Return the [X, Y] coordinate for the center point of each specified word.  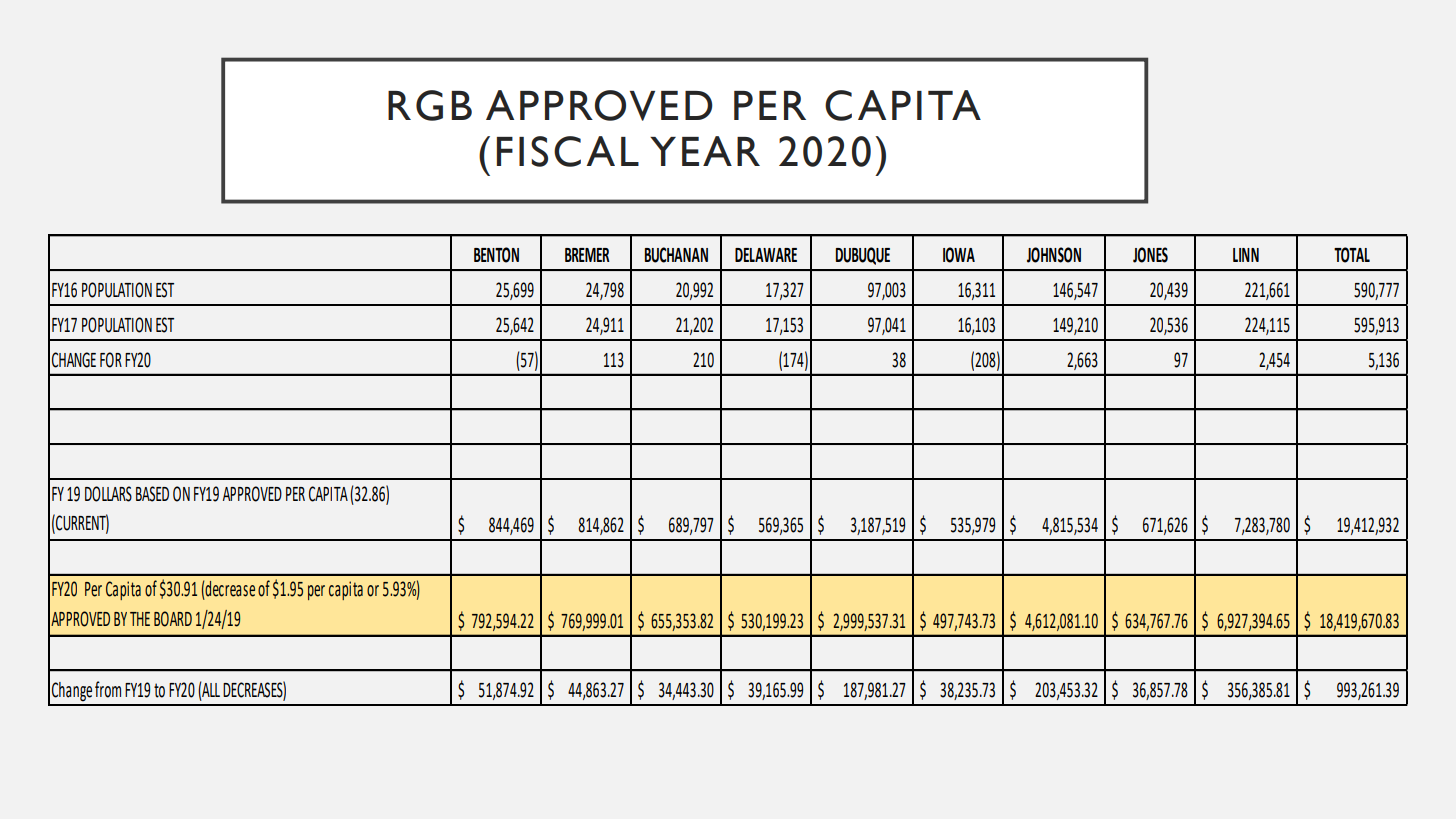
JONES [1150, 255]
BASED [152, 494]
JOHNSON [1054, 255]
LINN [1246, 255]
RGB [430, 105]
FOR [111, 360]
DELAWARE [766, 255]
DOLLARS [108, 494]
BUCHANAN [676, 255]
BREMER [587, 255]
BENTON [496, 255]
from [108, 689]
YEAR [705, 151]
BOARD [173, 619]
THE [140, 619]
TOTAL [1352, 255]
